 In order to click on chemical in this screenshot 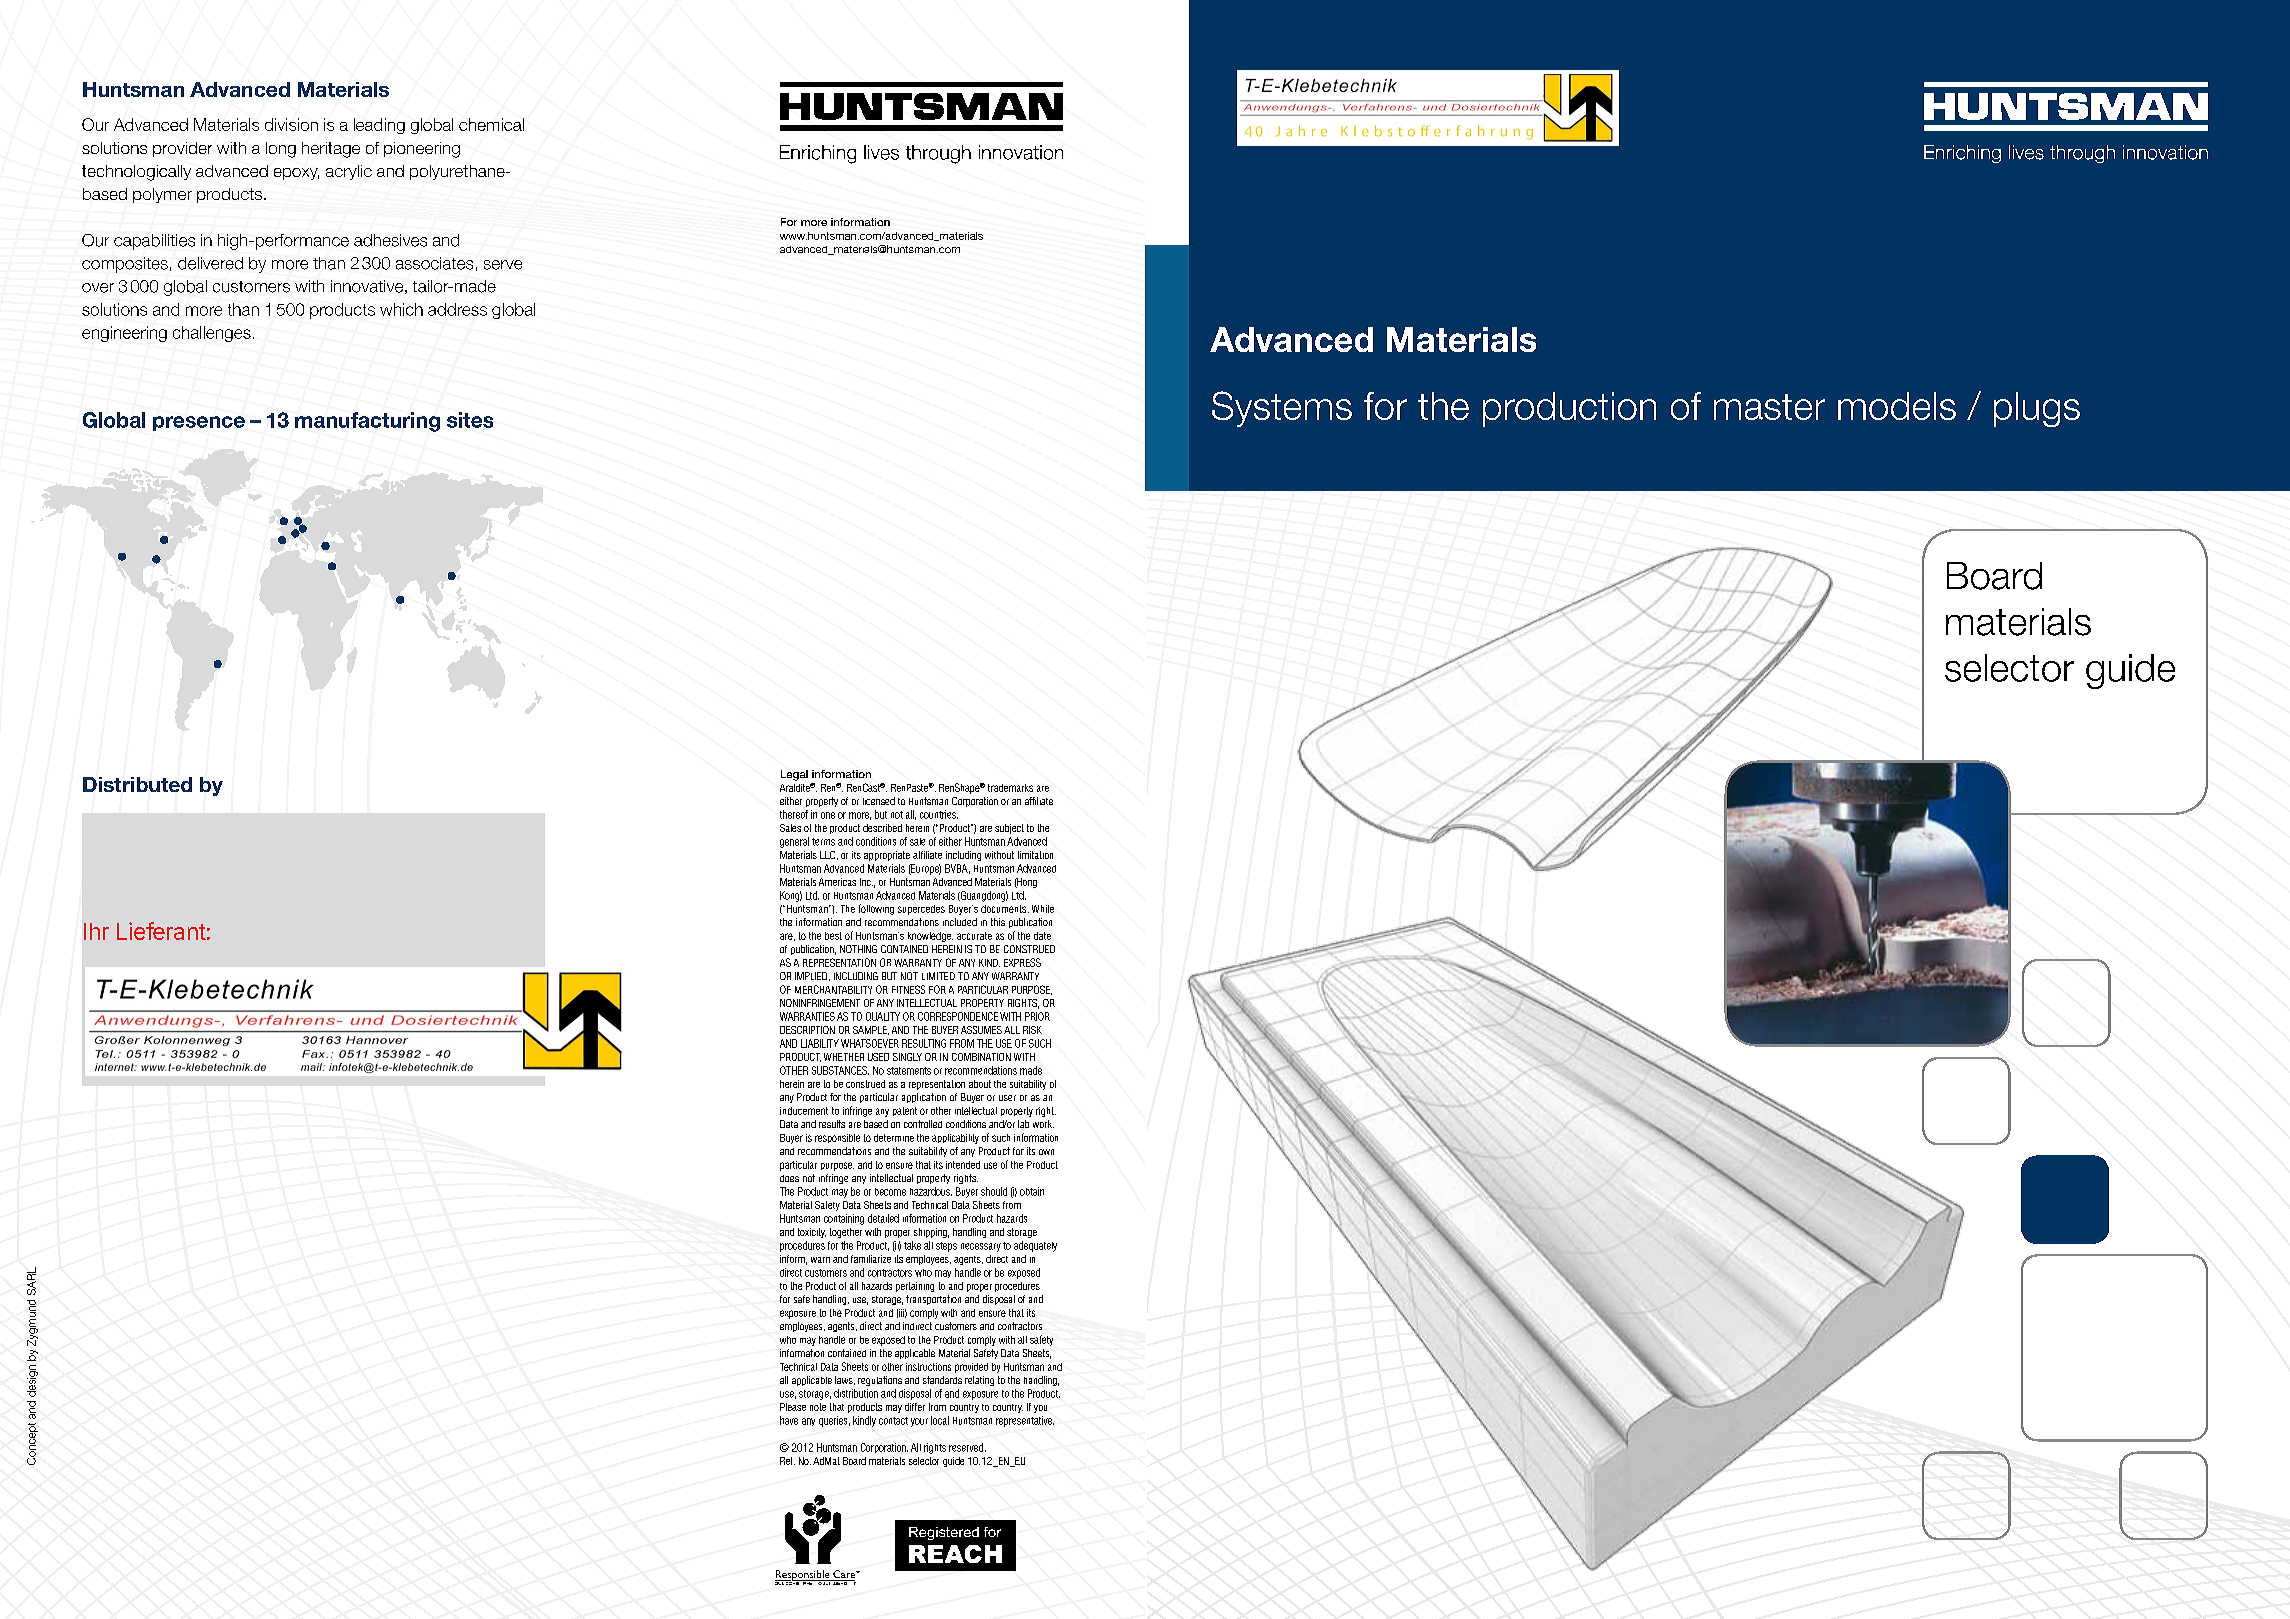, I will do `click(491, 124)`.
